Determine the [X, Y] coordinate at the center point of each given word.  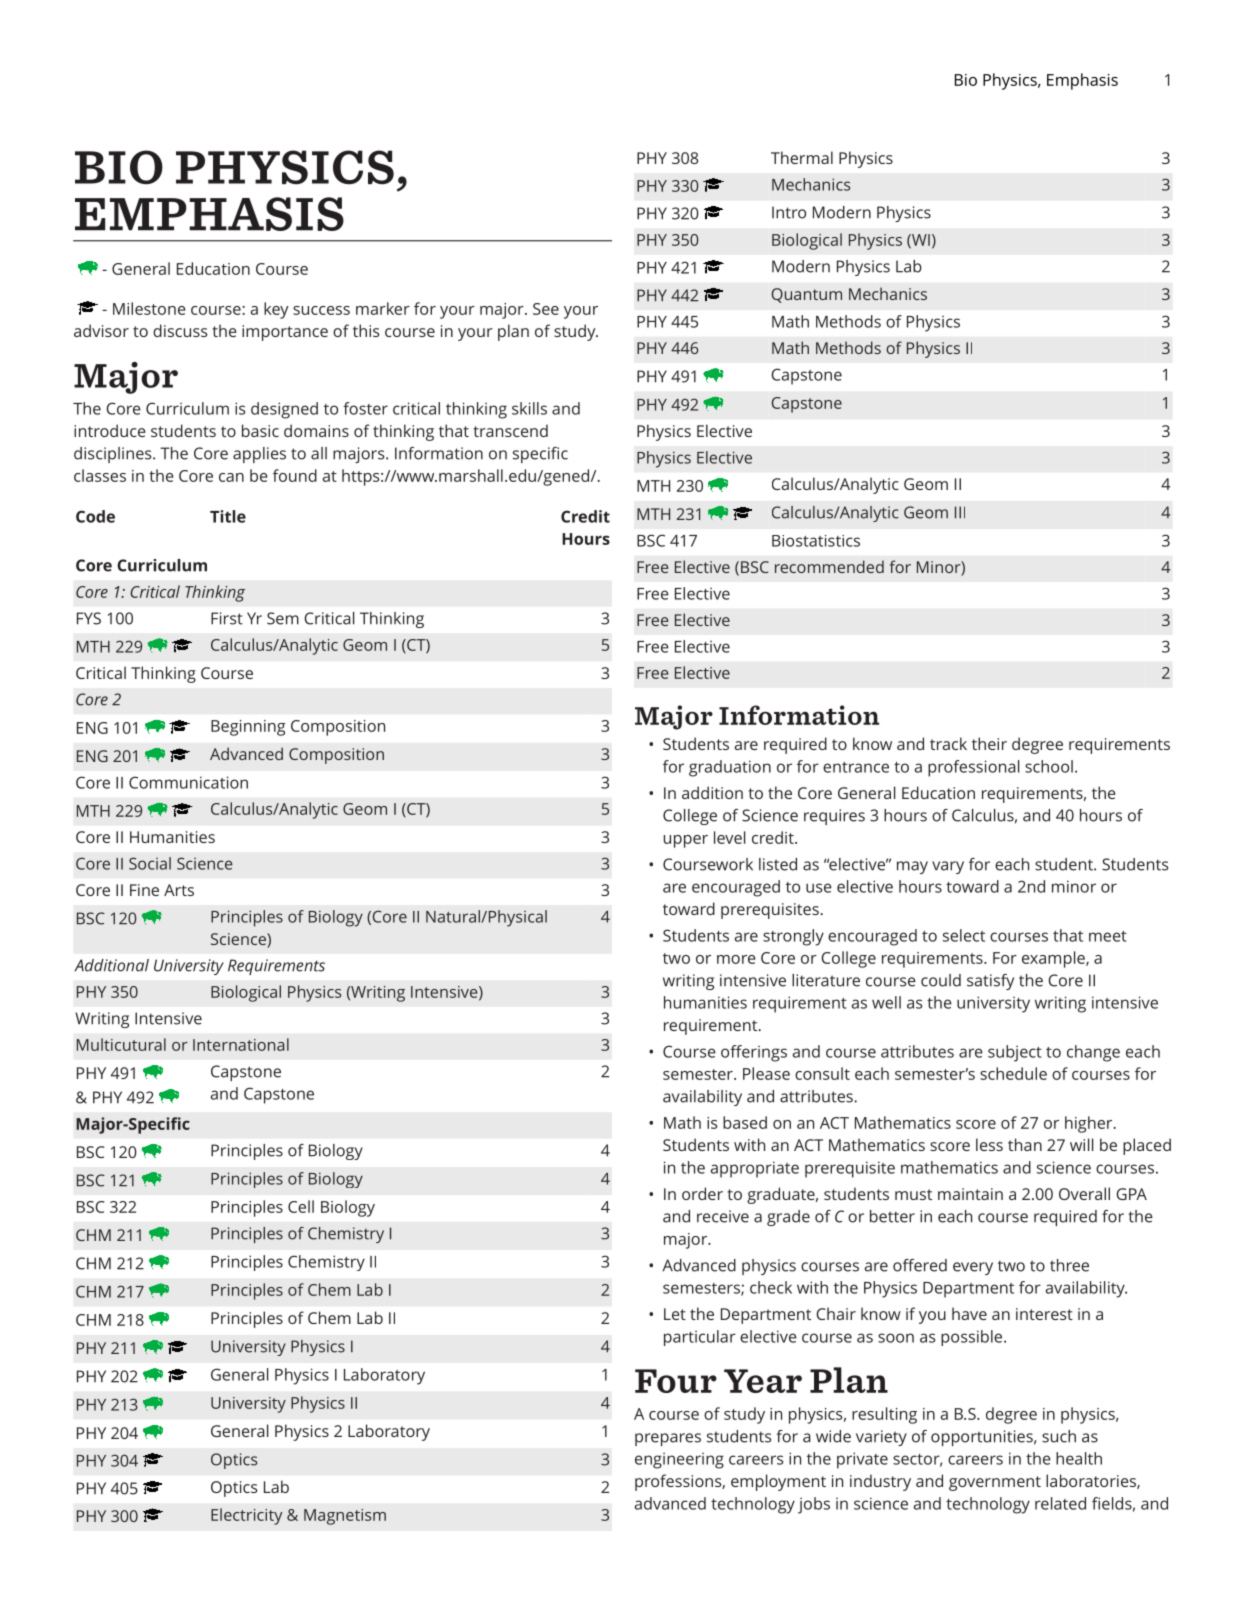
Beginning [248, 728]
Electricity [247, 1516]
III [960, 512]
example [1054, 959]
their [989, 743]
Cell [301, 1206]
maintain [970, 1194]
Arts [179, 890]
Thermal [802, 157]
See [546, 309]
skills [529, 408]
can [231, 477]
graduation [730, 768]
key [276, 310]
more [736, 959]
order [702, 1193]
